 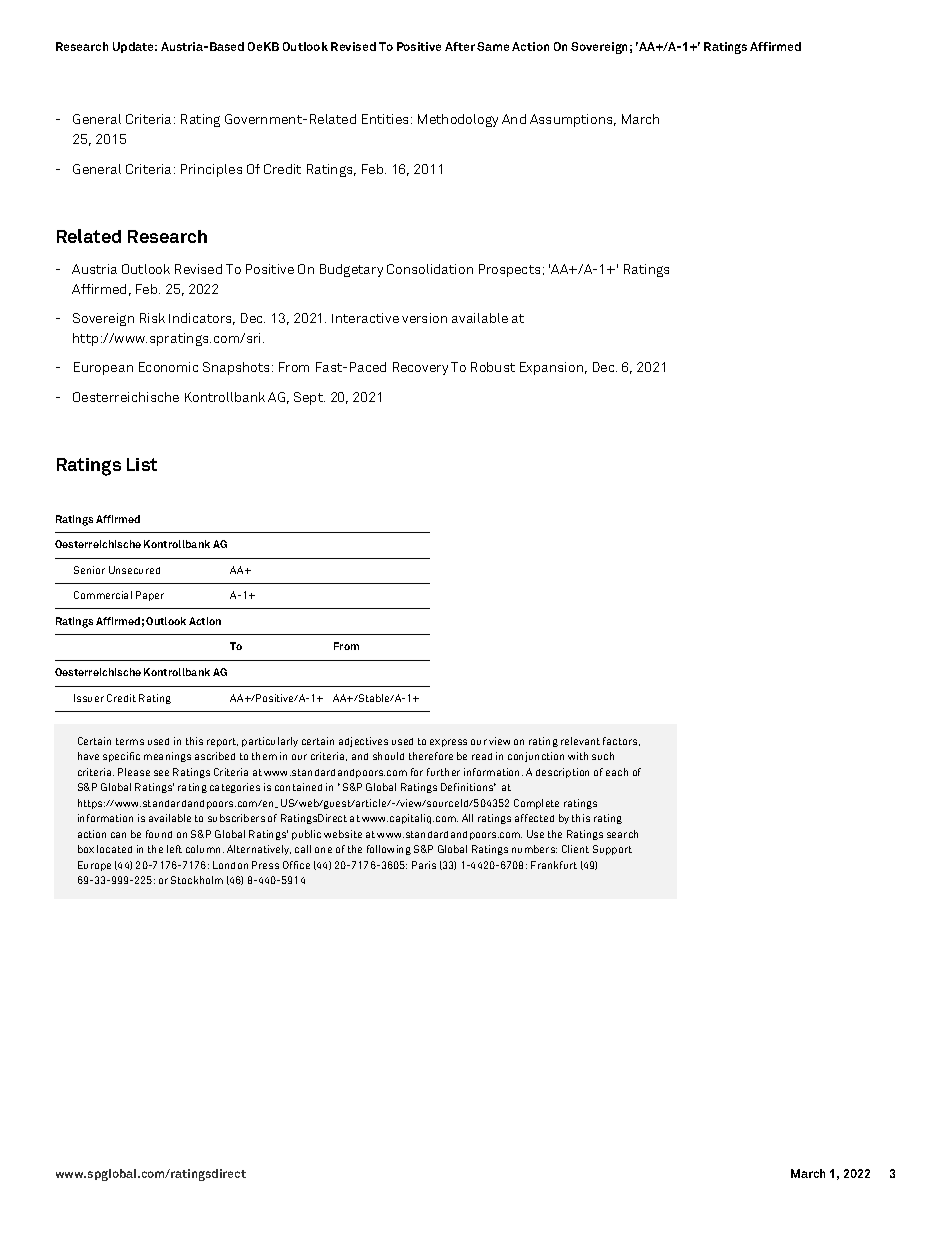 I want to click on adjectives, so click(x=363, y=742).
